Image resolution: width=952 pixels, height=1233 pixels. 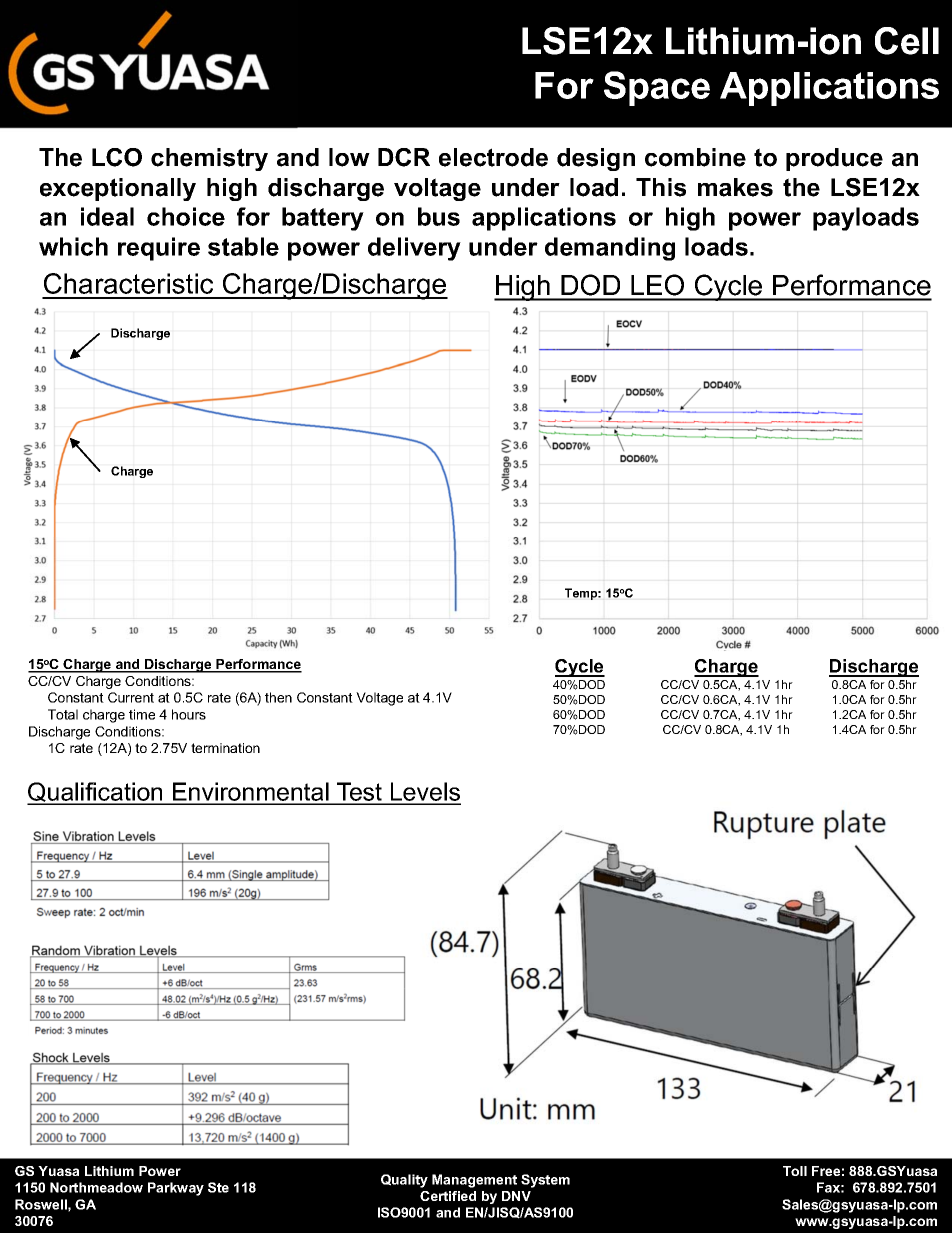 I want to click on Parkway, so click(x=176, y=1189).
